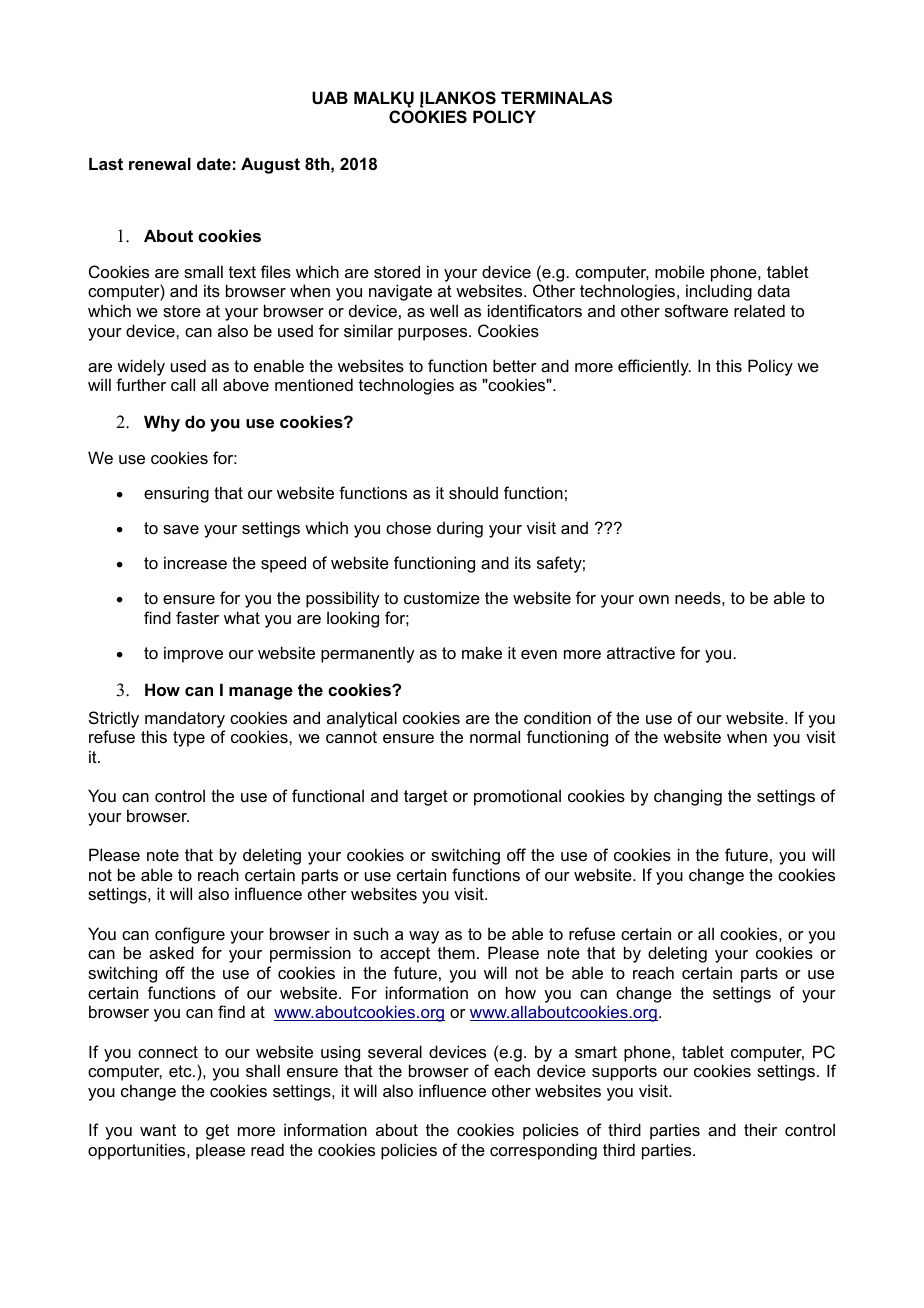 Image resolution: width=924 pixels, height=1308 pixels. I want to click on want, so click(158, 1130).
